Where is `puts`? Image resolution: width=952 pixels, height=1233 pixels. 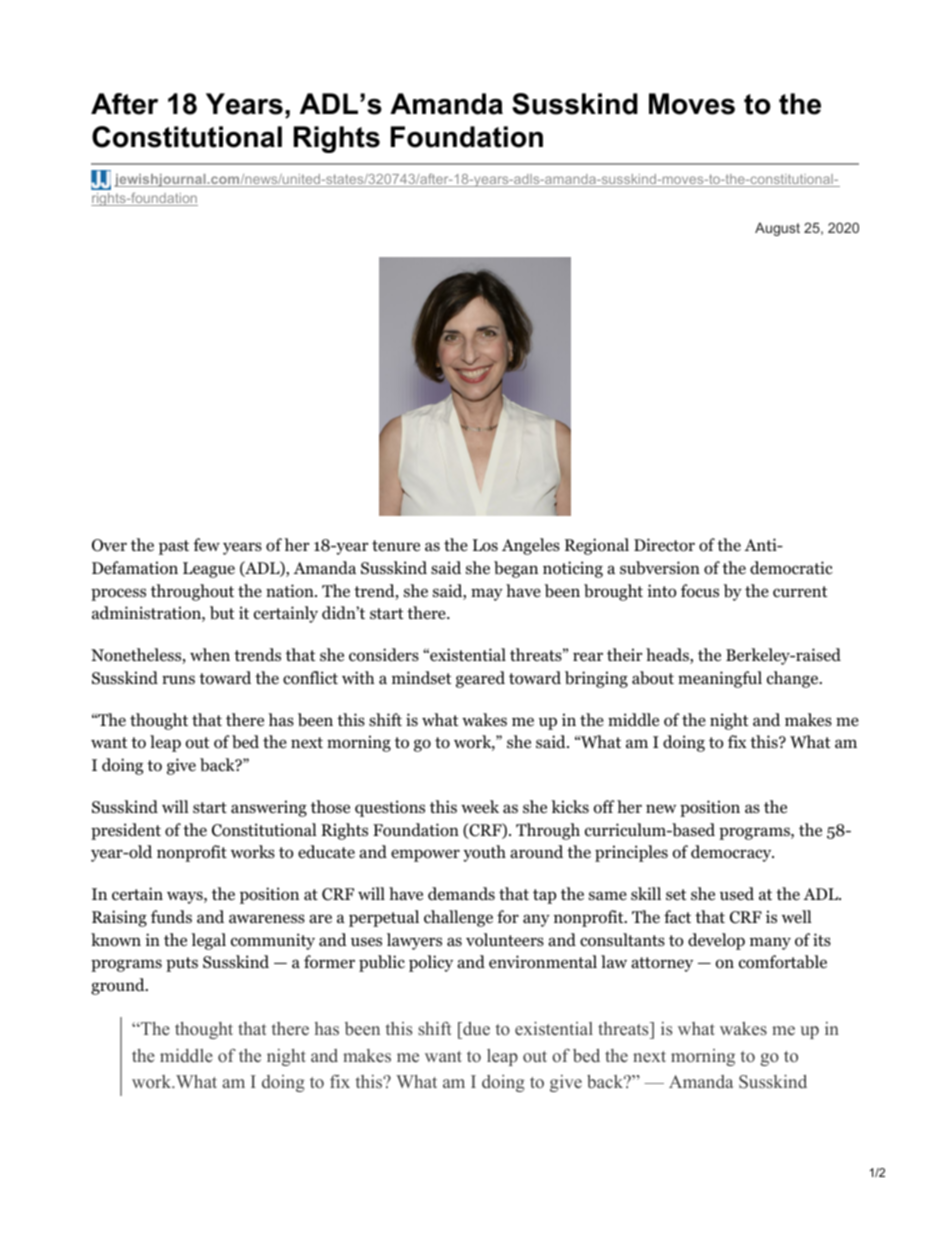
puts is located at coordinates (182, 964).
